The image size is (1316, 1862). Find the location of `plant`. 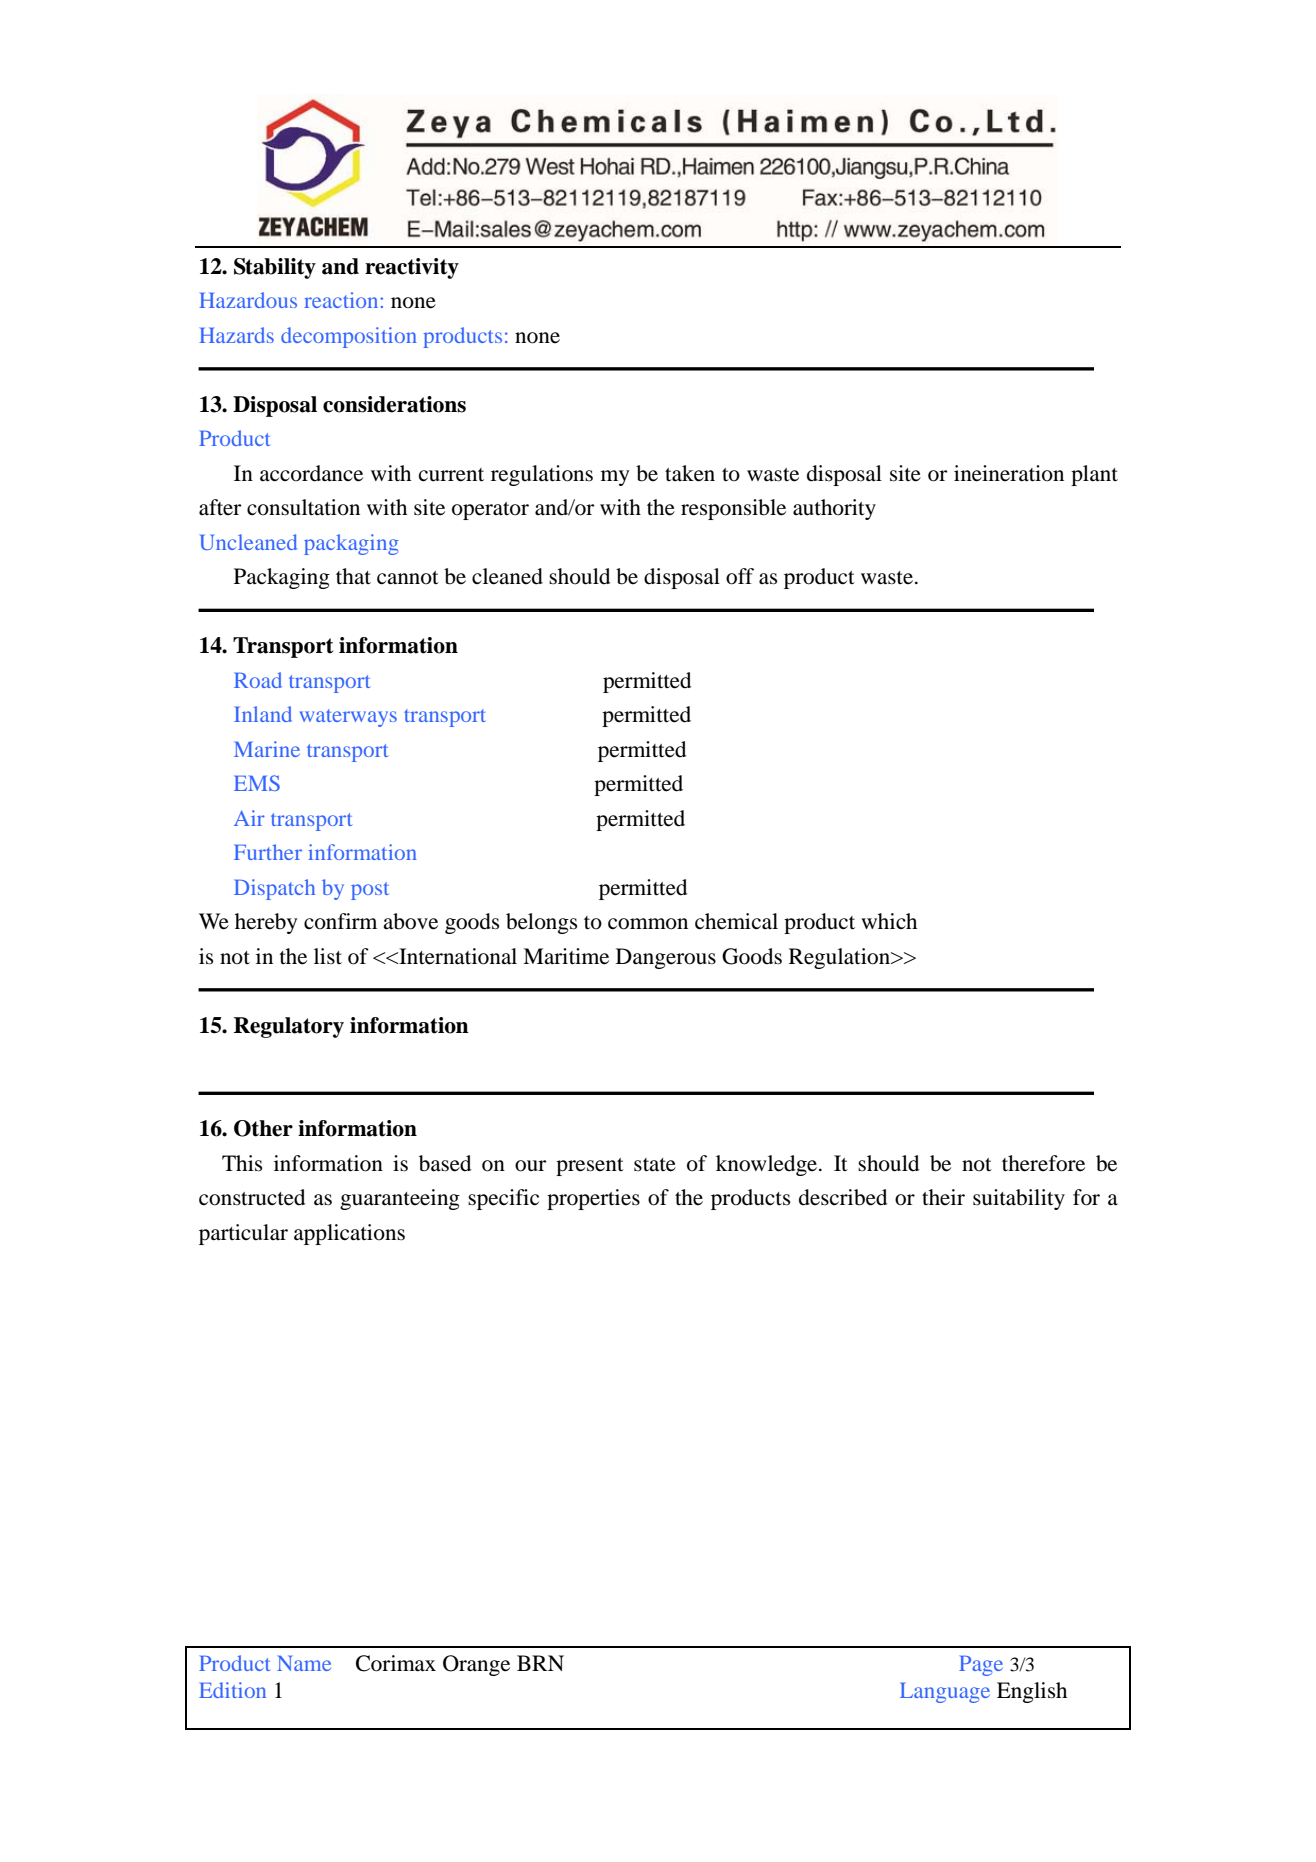

plant is located at coordinates (1094, 475).
